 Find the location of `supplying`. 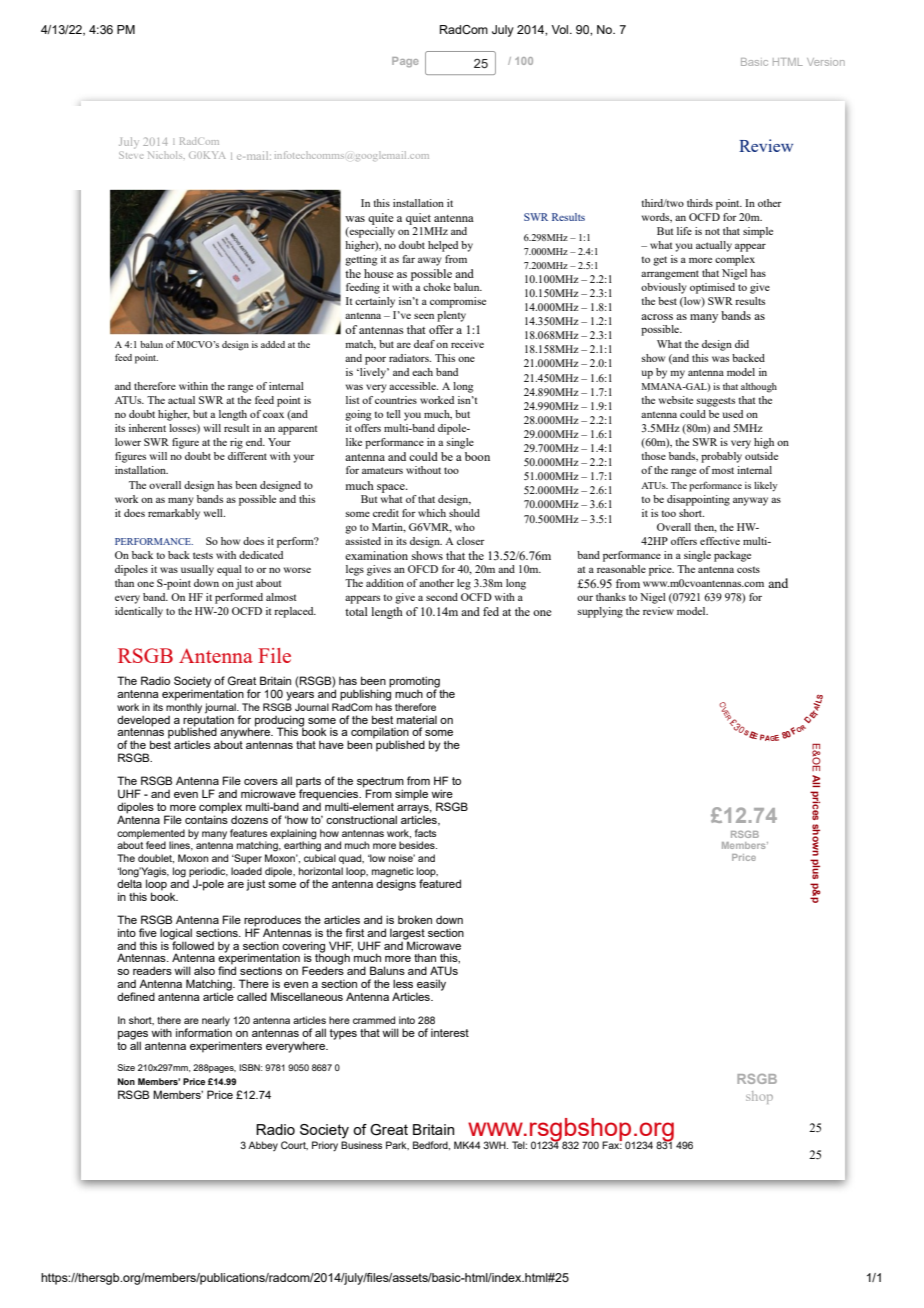

supplying is located at coordinates (600, 612).
